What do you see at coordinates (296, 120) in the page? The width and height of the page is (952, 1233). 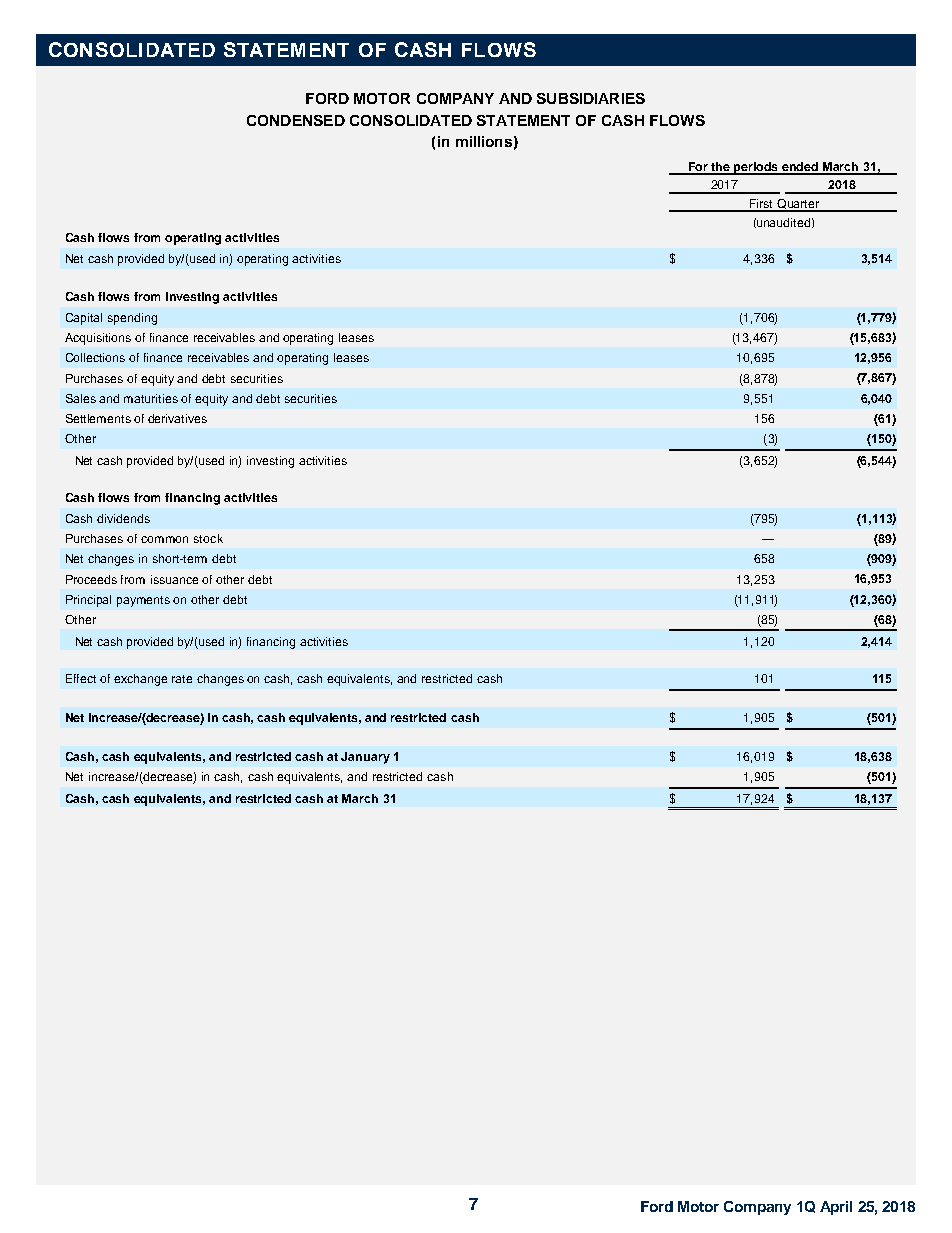 I see `CONDENSED` at bounding box center [296, 120].
